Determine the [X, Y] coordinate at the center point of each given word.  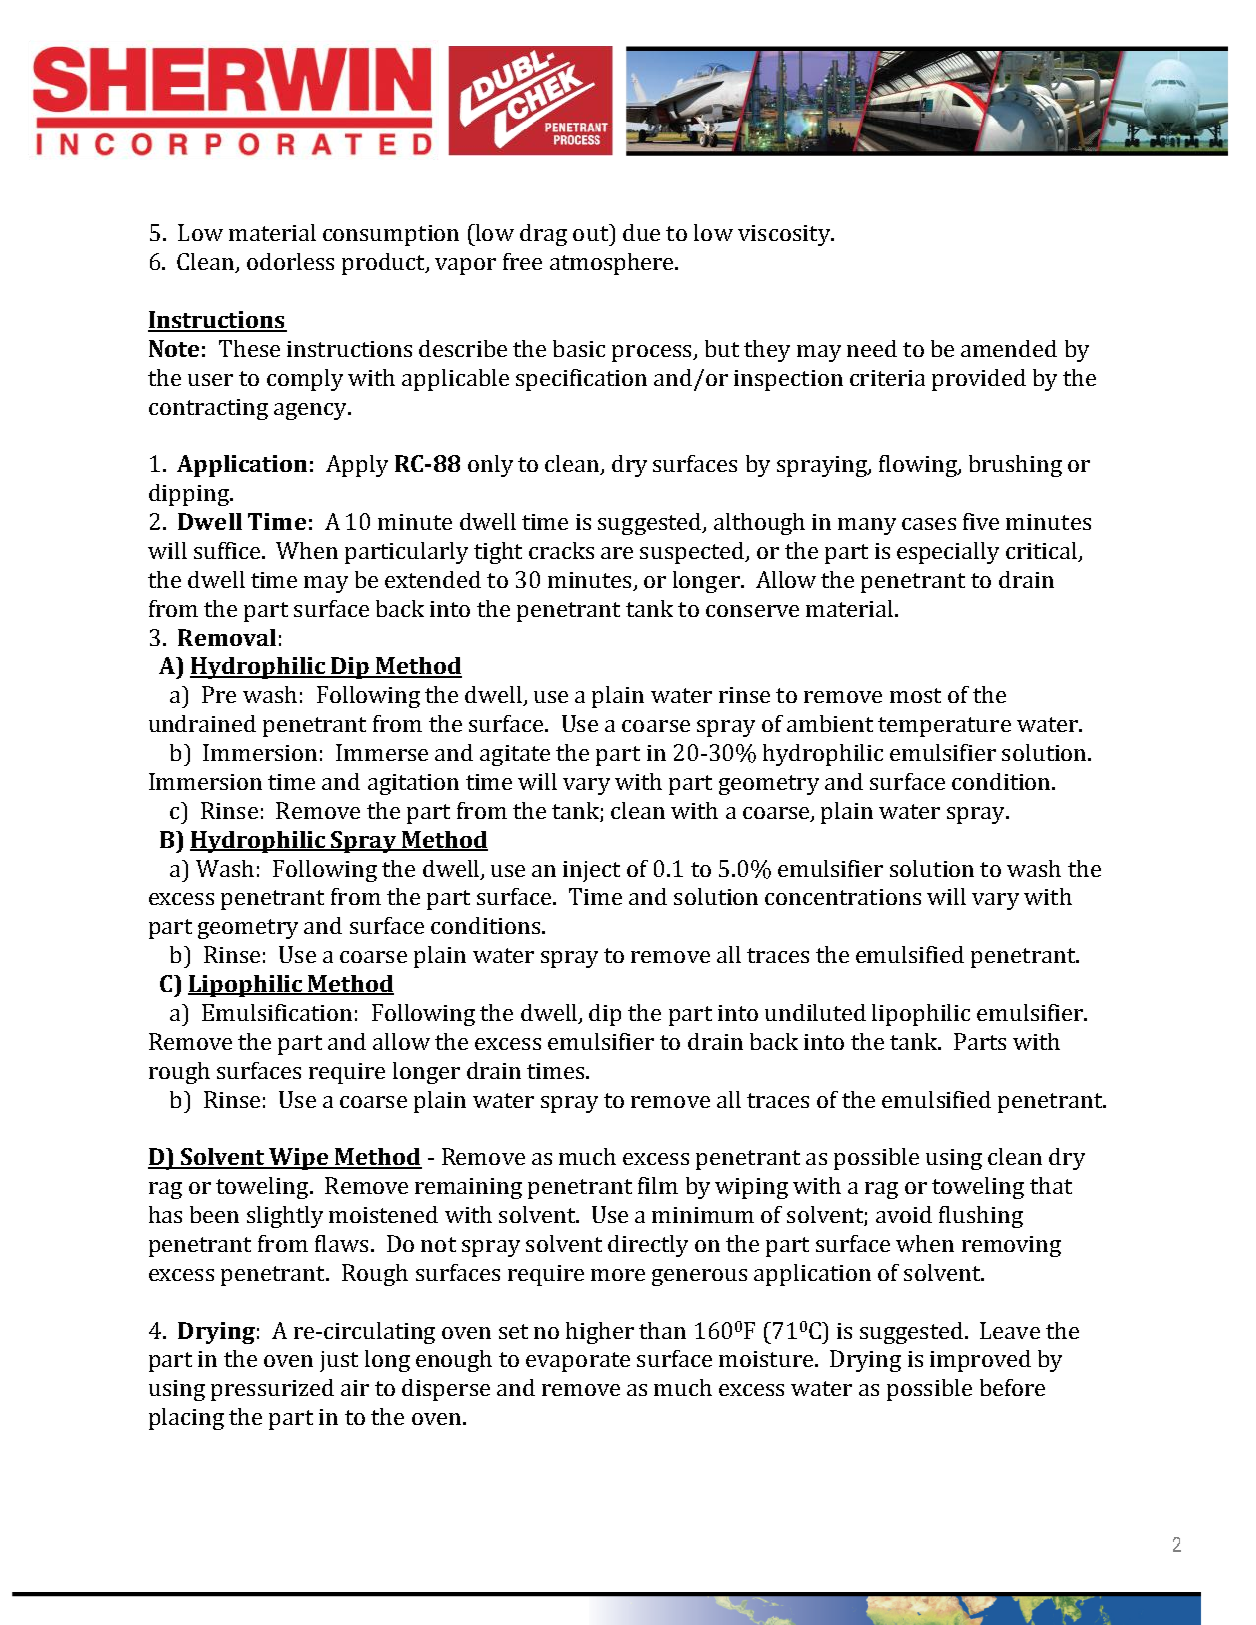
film [658, 1185]
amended [1009, 348]
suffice [228, 550]
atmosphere [613, 264]
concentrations [843, 897]
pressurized [272, 1390]
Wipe [299, 1159]
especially [948, 553]
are [617, 553]
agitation [413, 784]
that [1051, 1185]
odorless [290, 261]
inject [591, 871]
